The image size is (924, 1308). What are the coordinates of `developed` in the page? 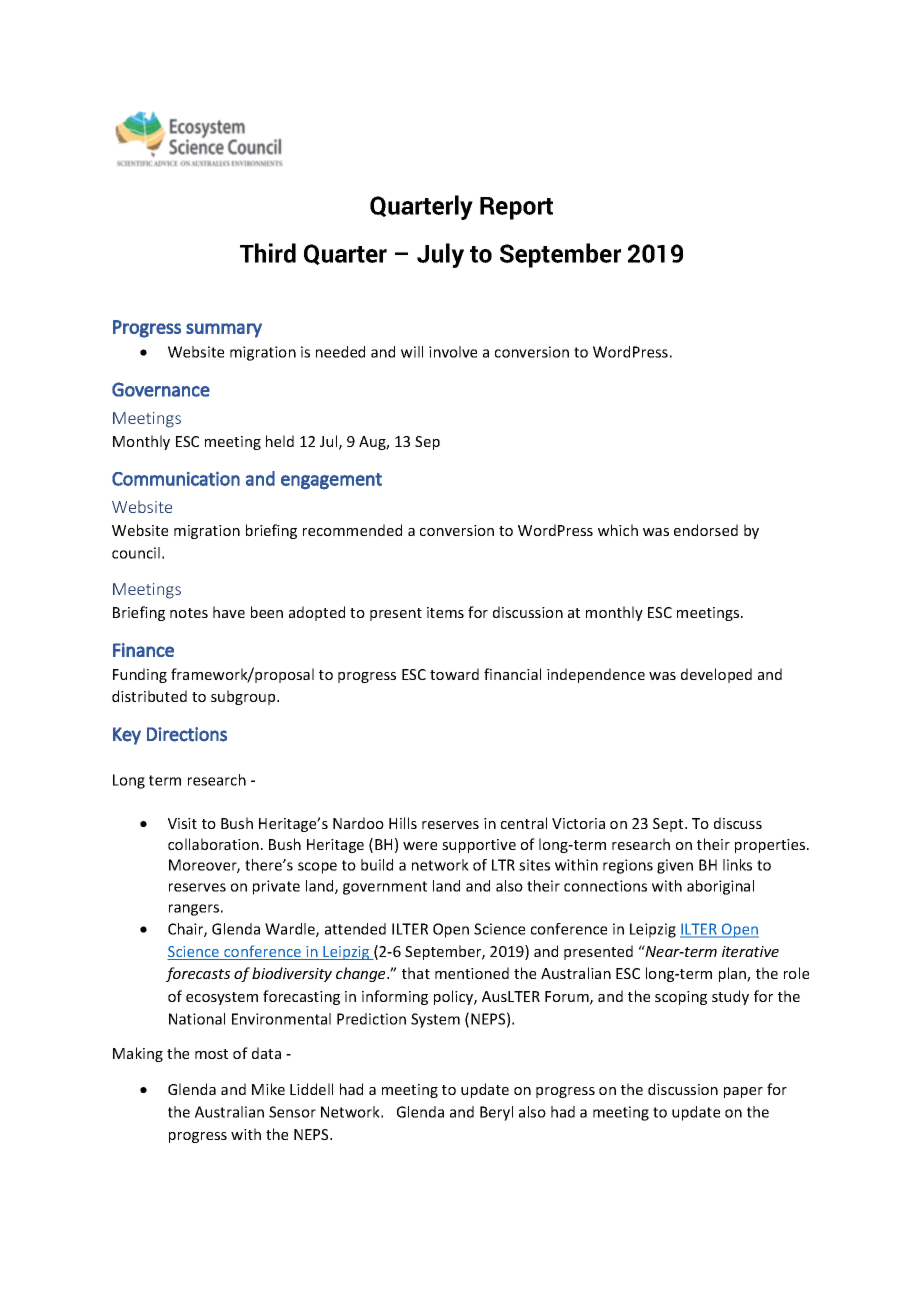 It's located at (716, 675).
